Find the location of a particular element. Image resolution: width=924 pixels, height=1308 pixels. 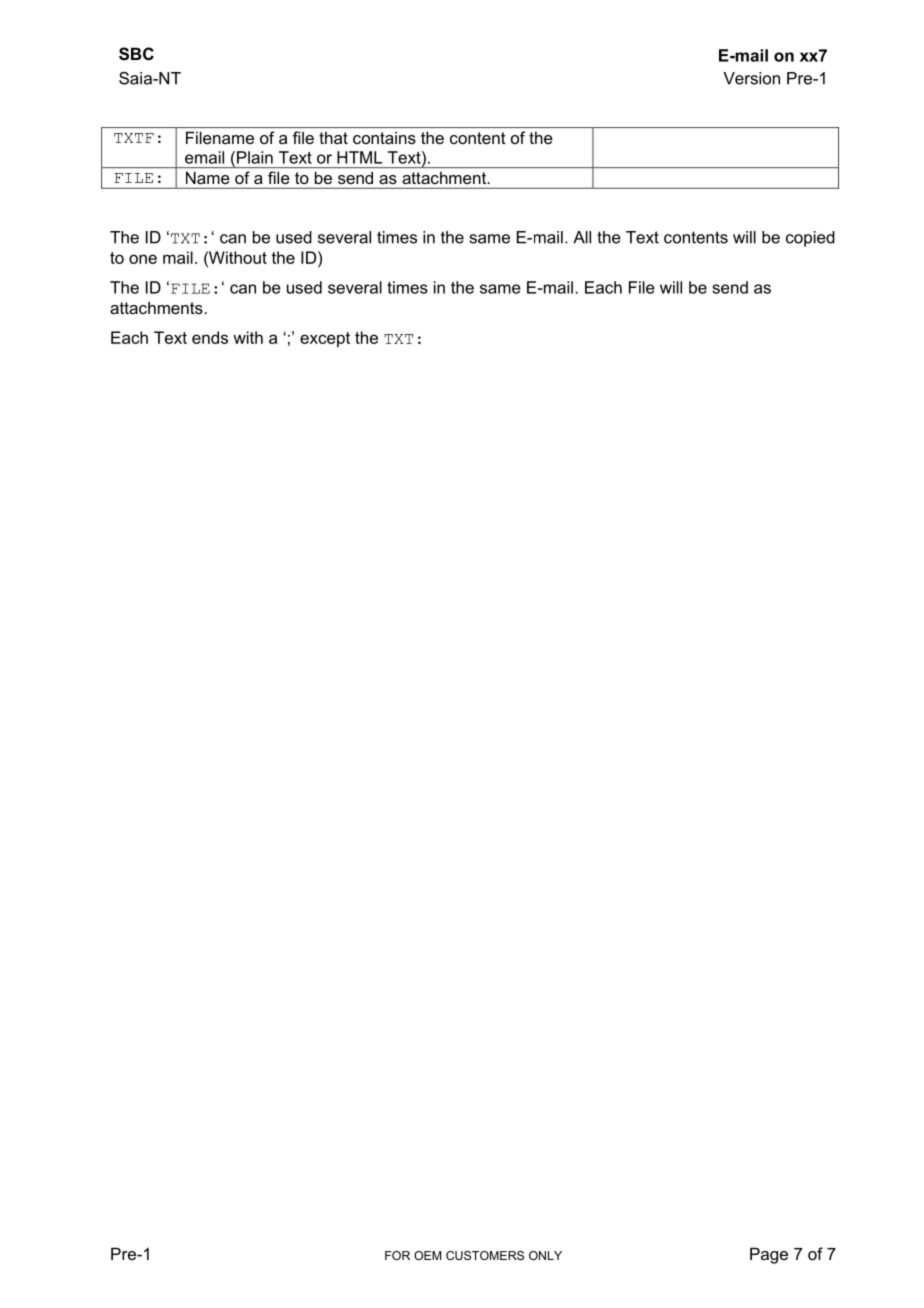

contains is located at coordinates (384, 138).
